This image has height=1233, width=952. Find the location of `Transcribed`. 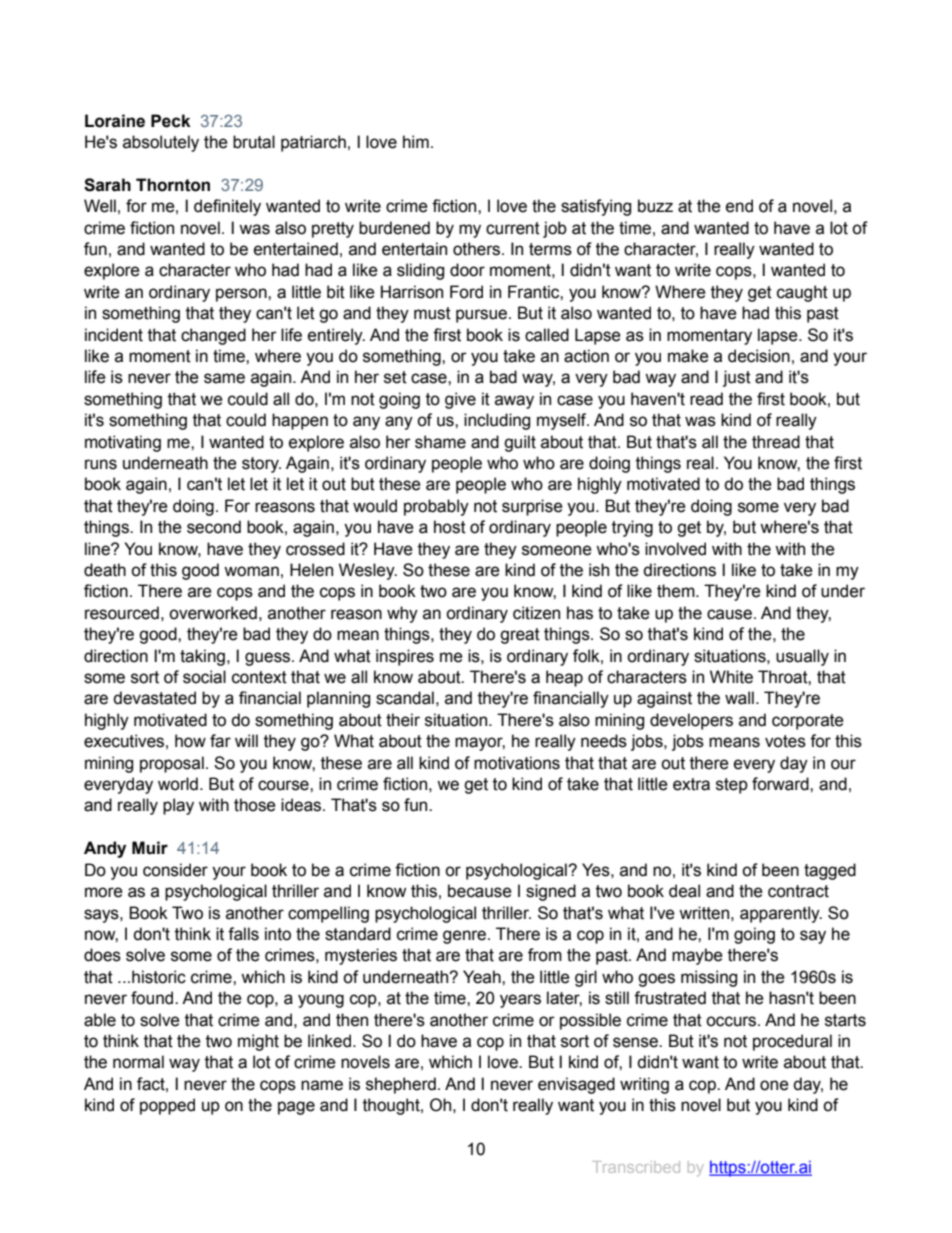

Transcribed is located at coordinates (636, 1167).
